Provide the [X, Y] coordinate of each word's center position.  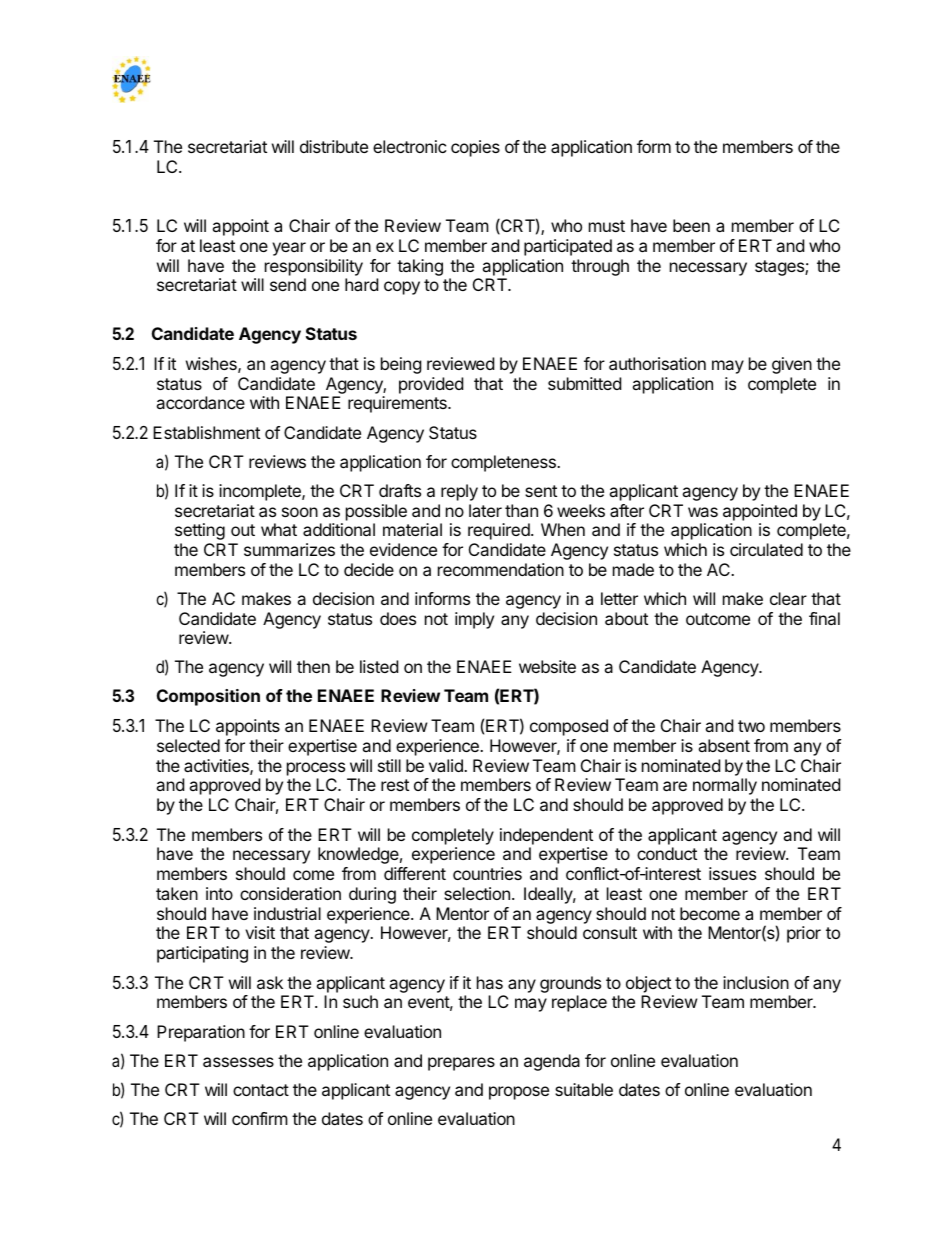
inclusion [756, 982]
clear [788, 598]
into [219, 893]
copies [475, 148]
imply [474, 620]
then [313, 666]
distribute [334, 146]
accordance [200, 402]
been [691, 225]
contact [261, 1090]
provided [431, 385]
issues [732, 873]
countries [487, 873]
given [792, 365]
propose [519, 1093]
